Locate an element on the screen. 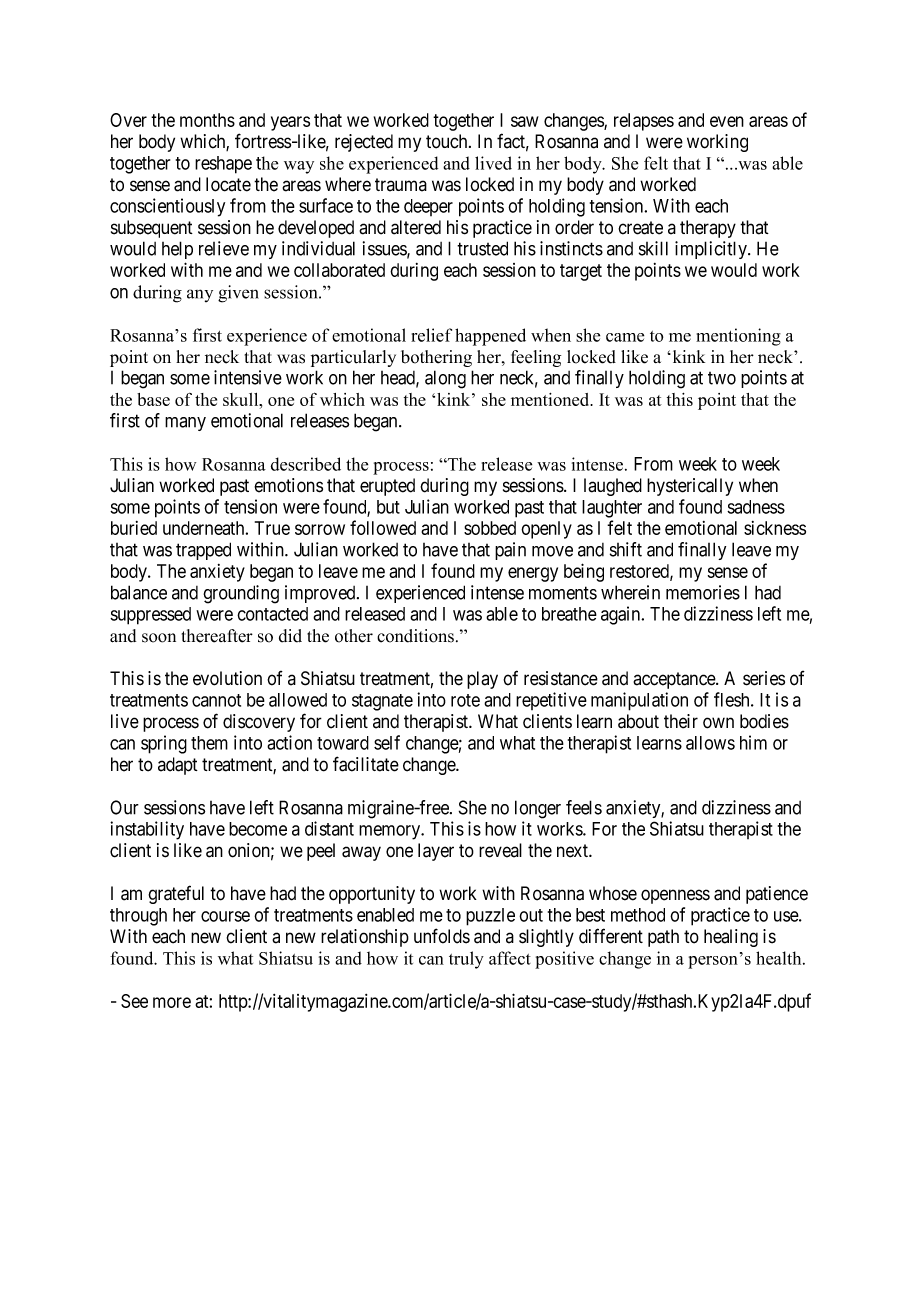 The width and height of the screenshot is (924, 1308). memories is located at coordinates (703, 592).
